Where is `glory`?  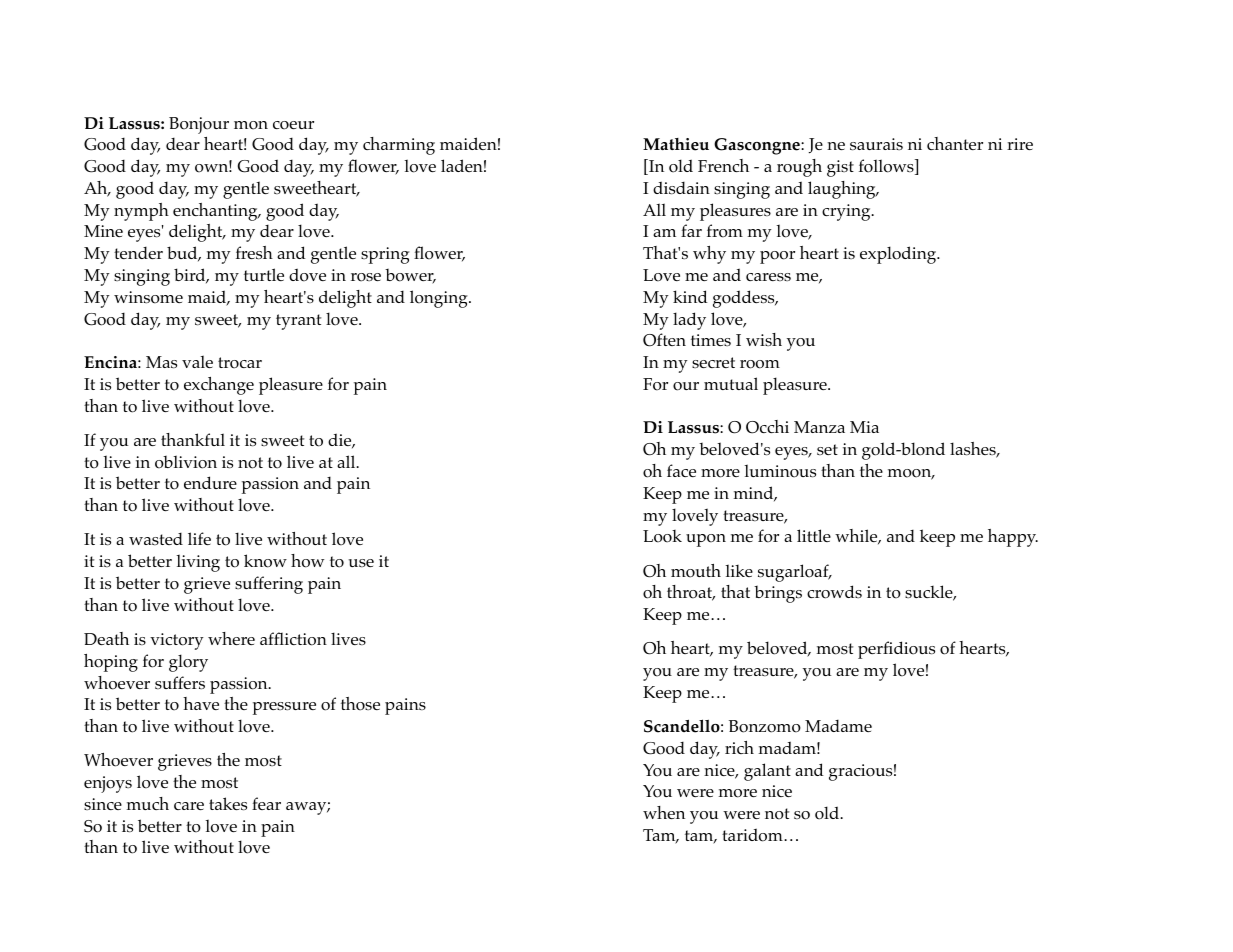 glory is located at coordinates (188, 663).
